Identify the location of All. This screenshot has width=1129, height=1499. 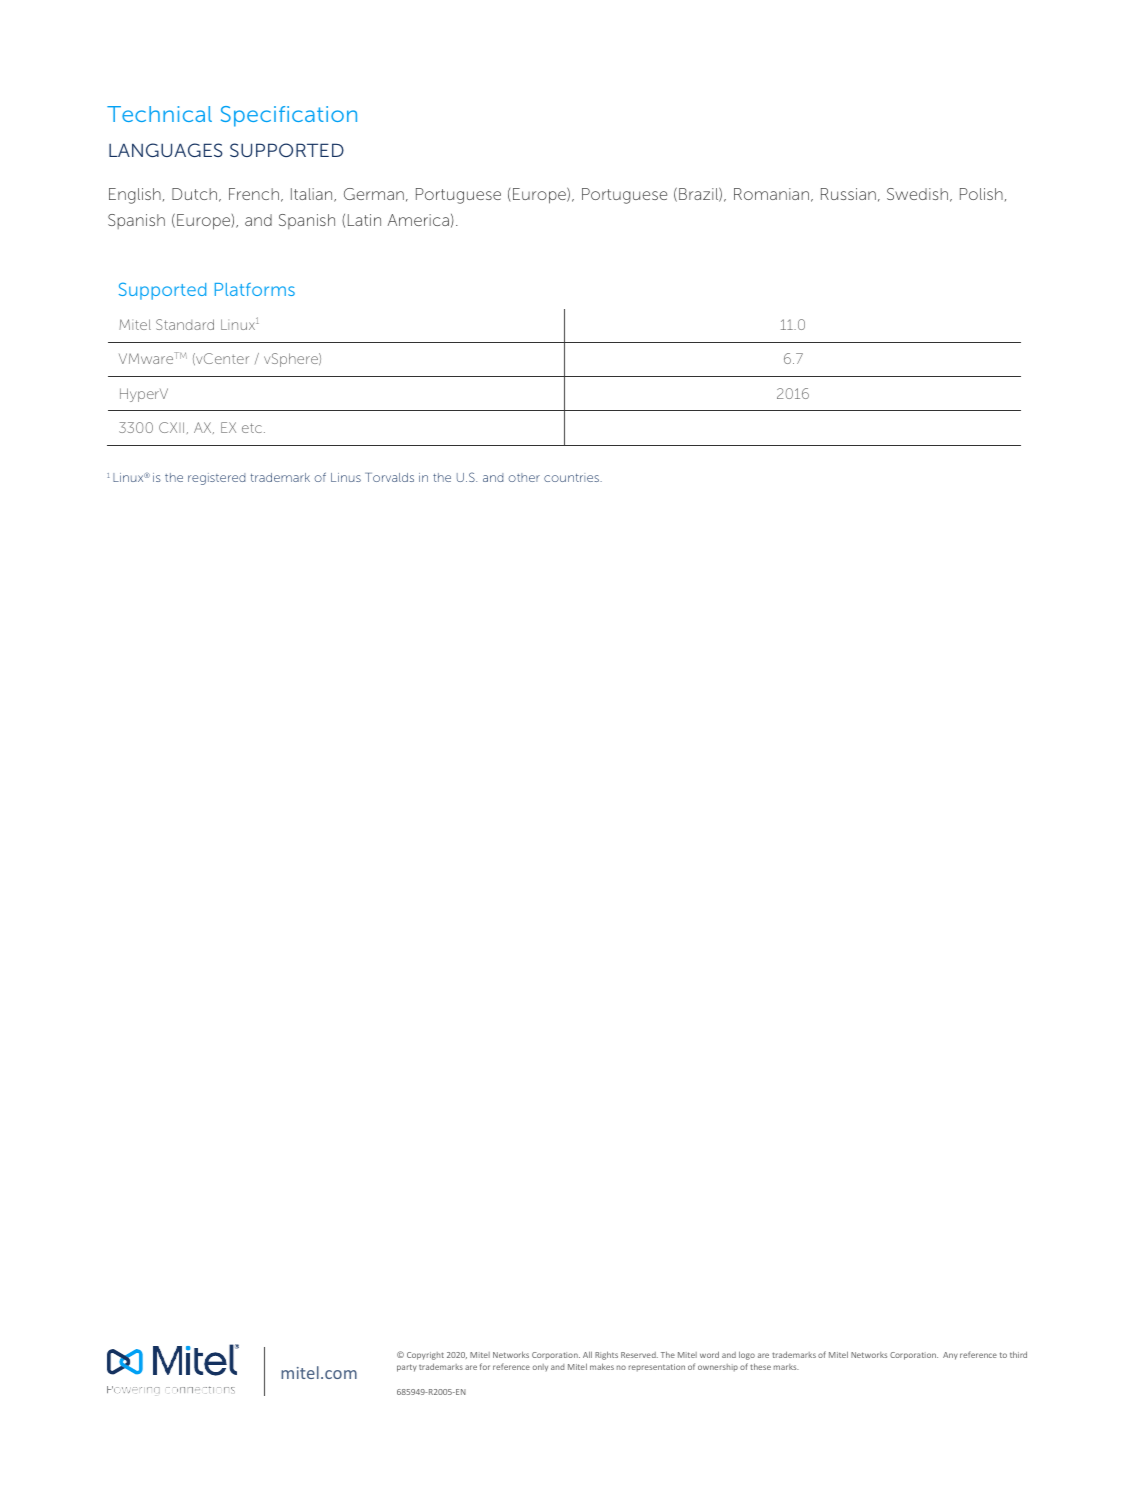
(587, 1354).
